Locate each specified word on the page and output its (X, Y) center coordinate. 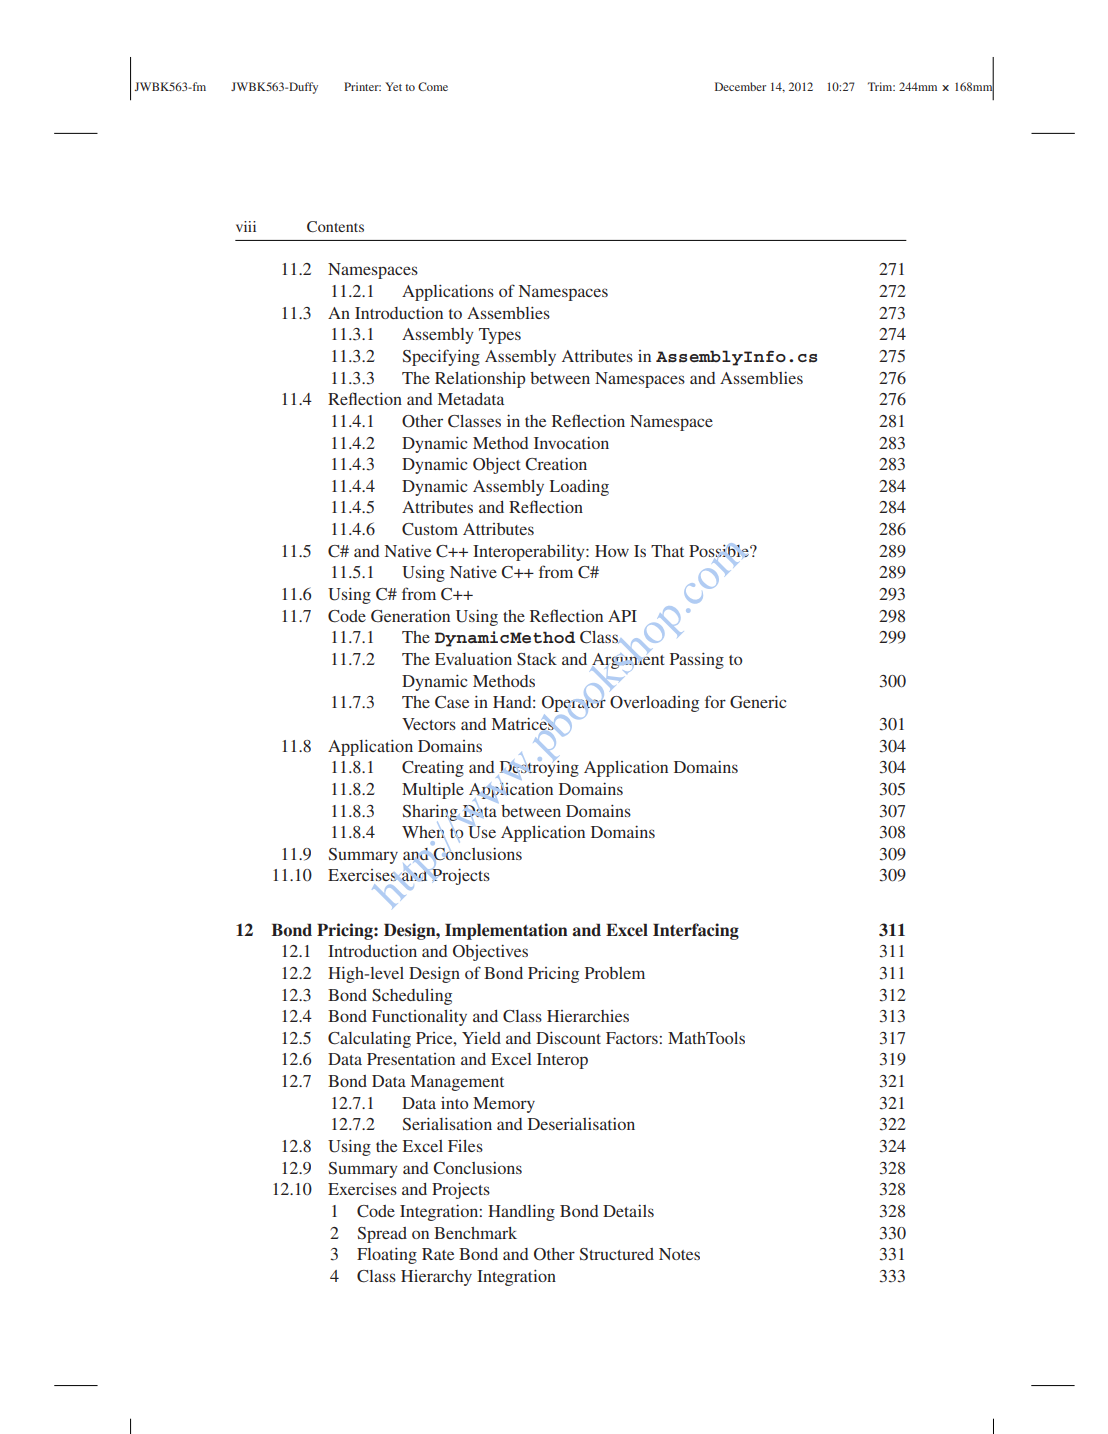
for (715, 701)
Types (500, 336)
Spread (382, 1235)
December (740, 86)
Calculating (369, 1040)
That (667, 551)
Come (433, 86)
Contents (335, 226)
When (423, 832)
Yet (393, 86)
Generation (410, 616)
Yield (481, 1038)
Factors (633, 1038)
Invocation (571, 442)
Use (482, 832)
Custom (430, 529)
